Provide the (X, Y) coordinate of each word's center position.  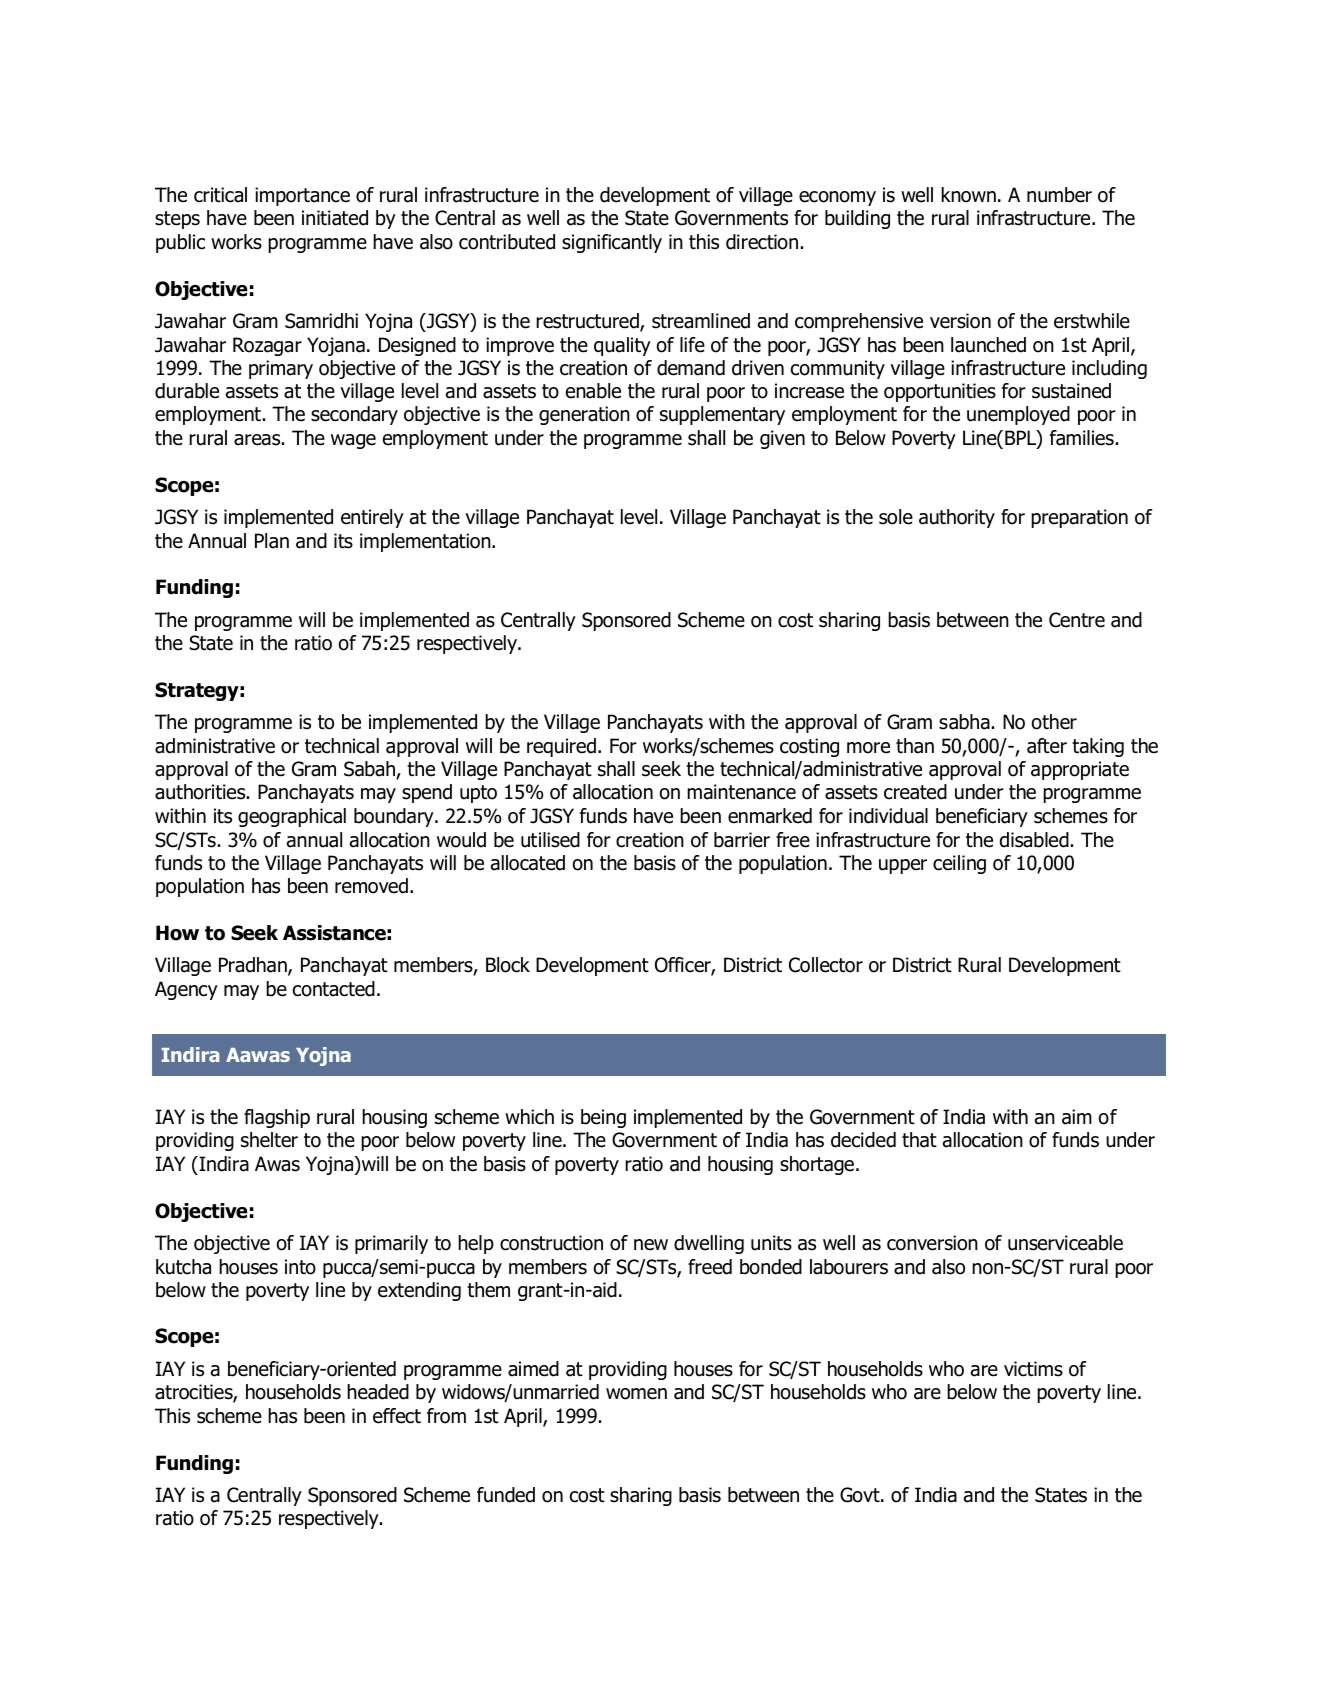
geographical (292, 817)
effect (397, 1416)
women (636, 1394)
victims (1033, 1369)
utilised (550, 840)
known (968, 195)
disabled (1034, 840)
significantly (612, 243)
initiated (335, 218)
